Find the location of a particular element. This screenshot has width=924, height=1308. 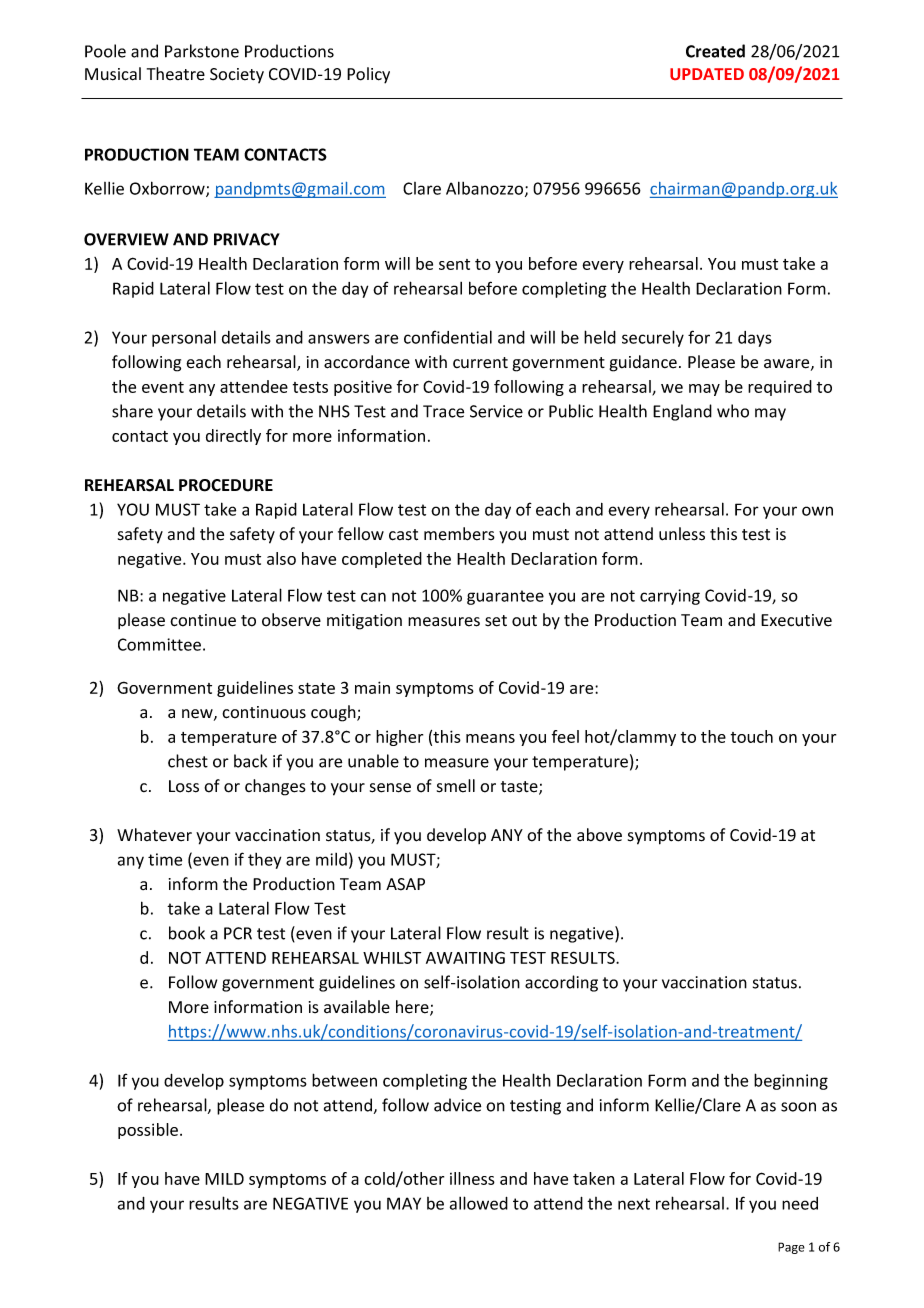

Theatre is located at coordinates (176, 74).
